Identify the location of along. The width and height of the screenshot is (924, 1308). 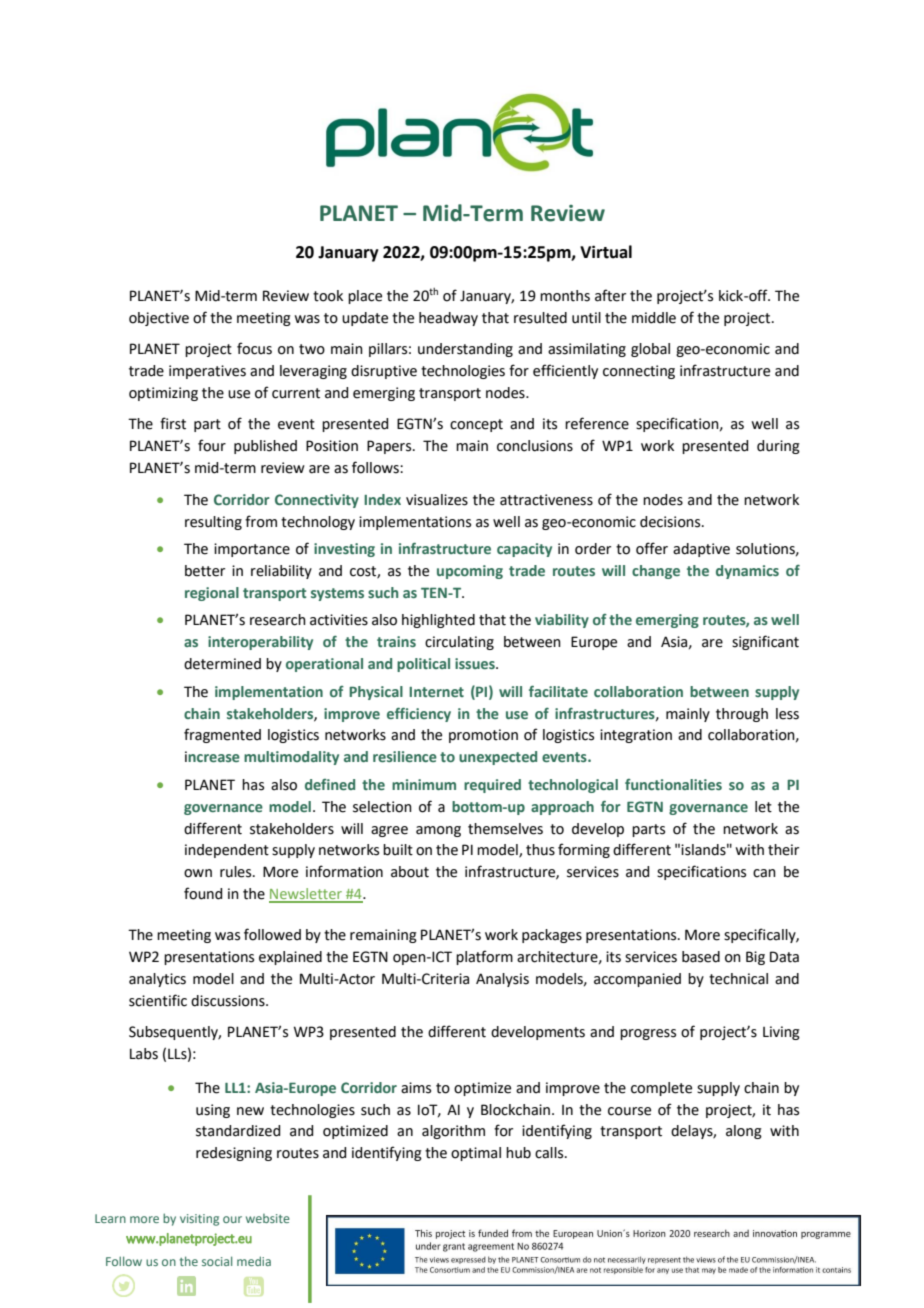
(744, 1132).
